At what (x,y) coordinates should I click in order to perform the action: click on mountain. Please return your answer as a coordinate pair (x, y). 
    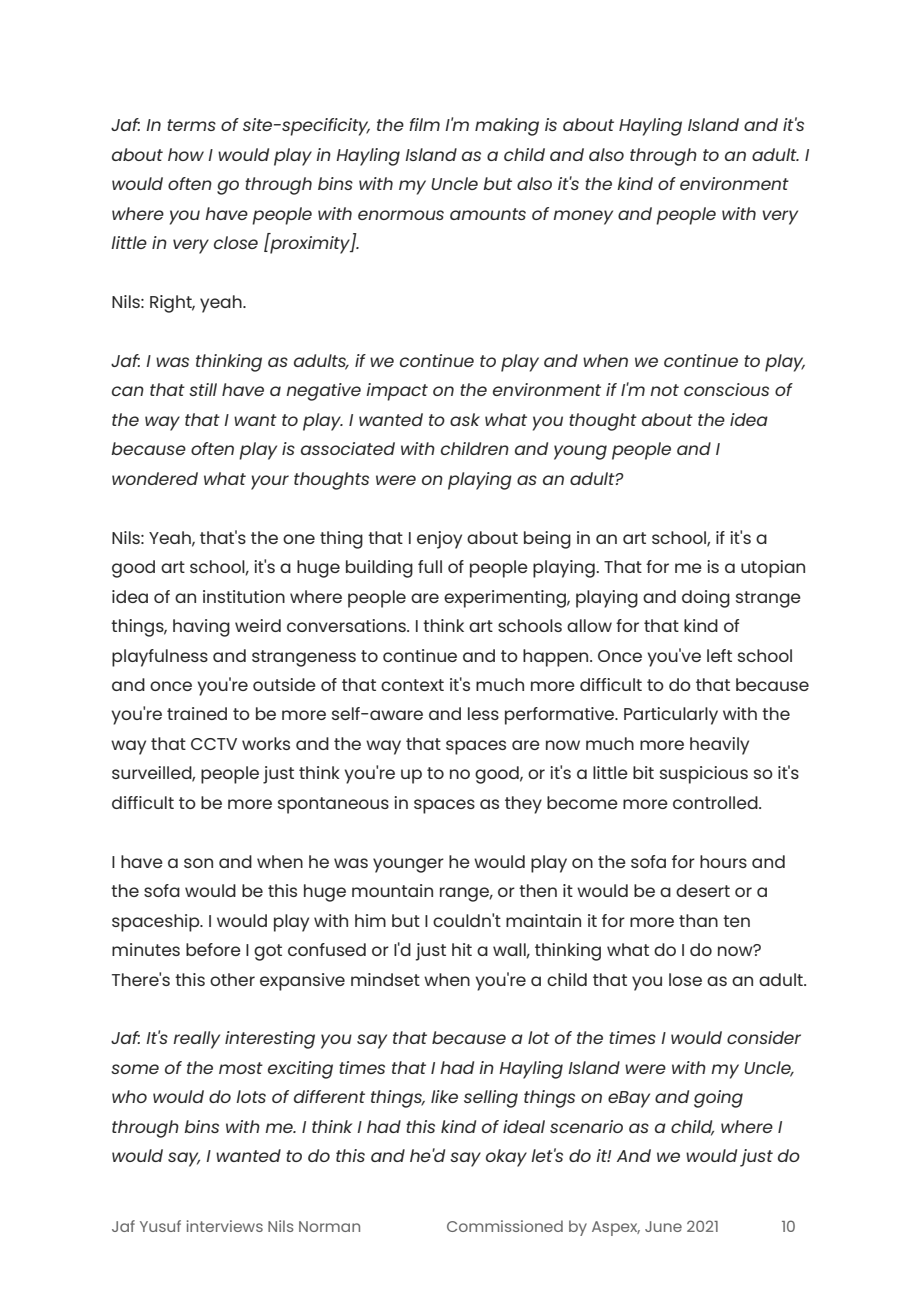
    Looking at the image, I should click on (392, 890).
